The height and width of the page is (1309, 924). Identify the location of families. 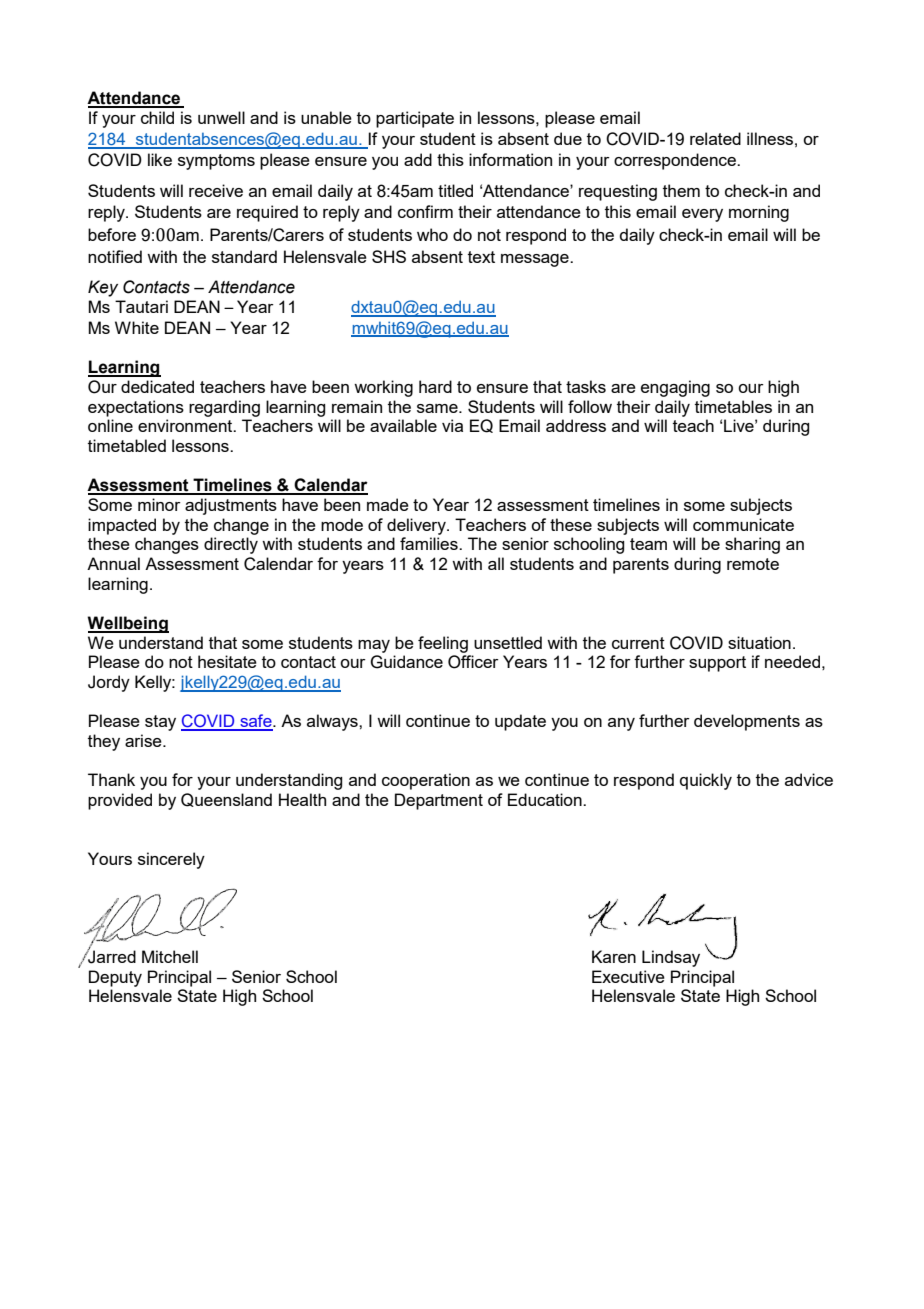
(430, 543).
